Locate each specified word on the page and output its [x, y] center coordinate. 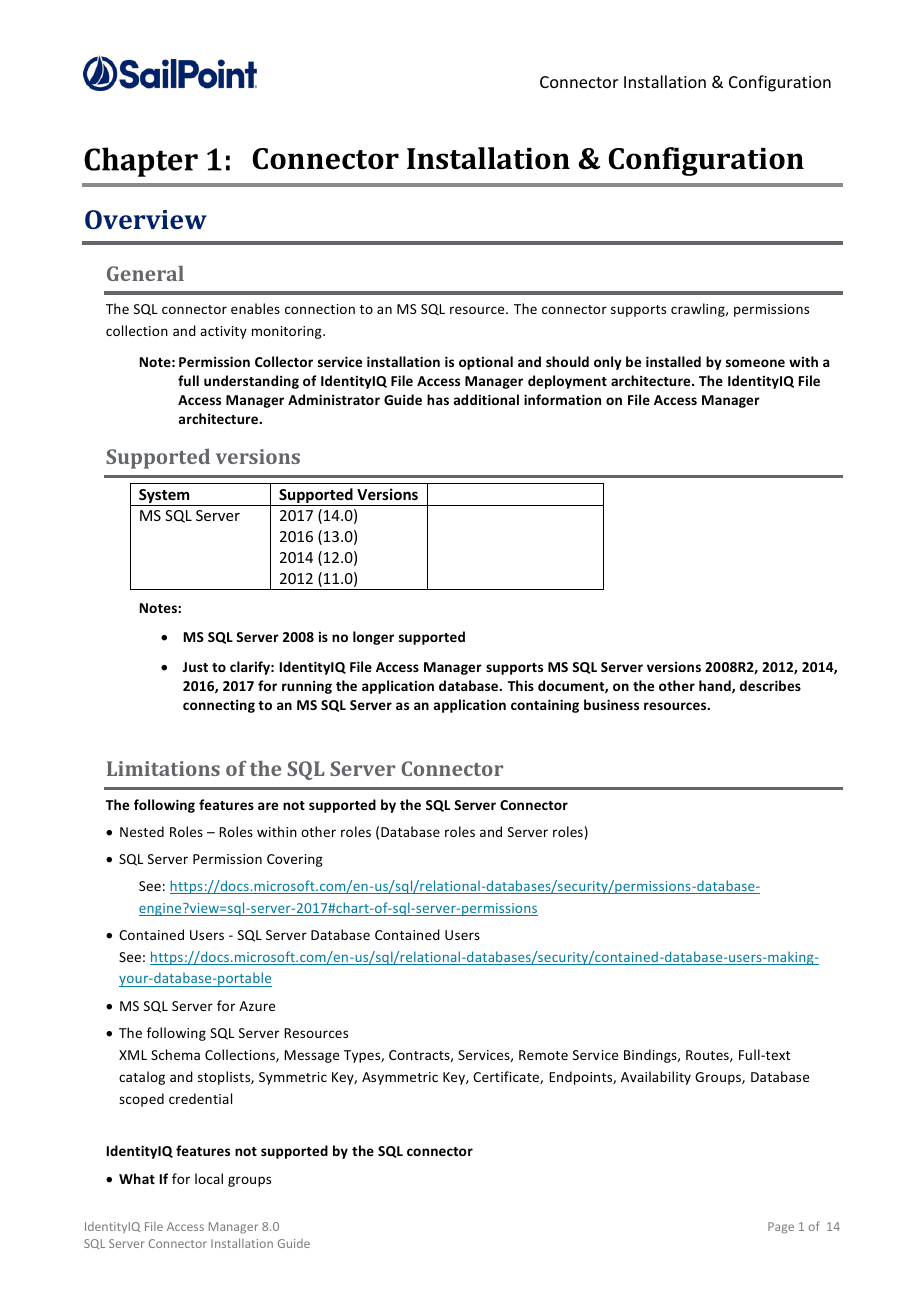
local [209, 1178]
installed [673, 361]
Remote [543, 1055]
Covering [295, 860]
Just [195, 667]
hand [716, 686]
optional [486, 363]
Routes [708, 1056]
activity [223, 332]
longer [373, 638]
